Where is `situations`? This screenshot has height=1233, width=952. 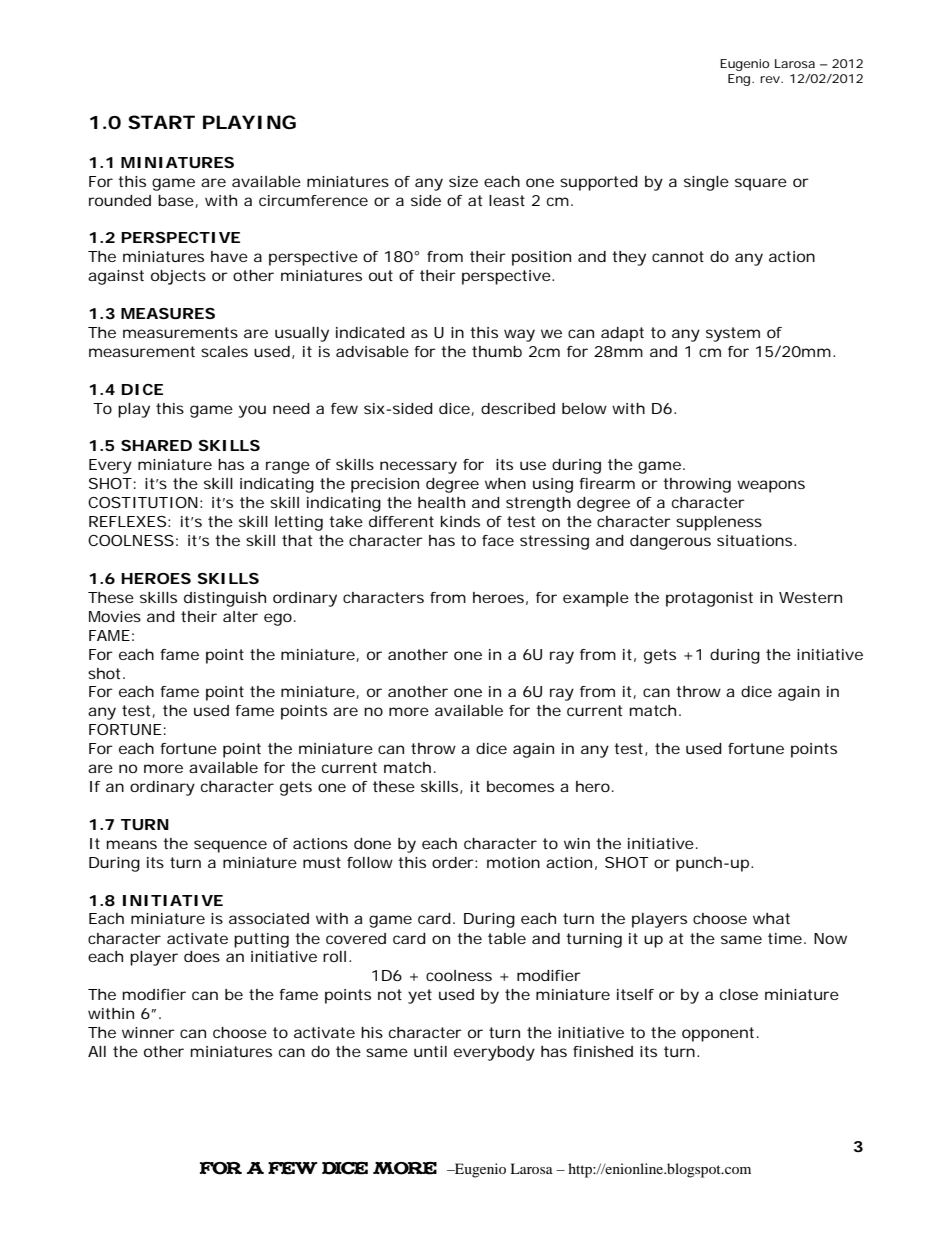
situations is located at coordinates (756, 540).
